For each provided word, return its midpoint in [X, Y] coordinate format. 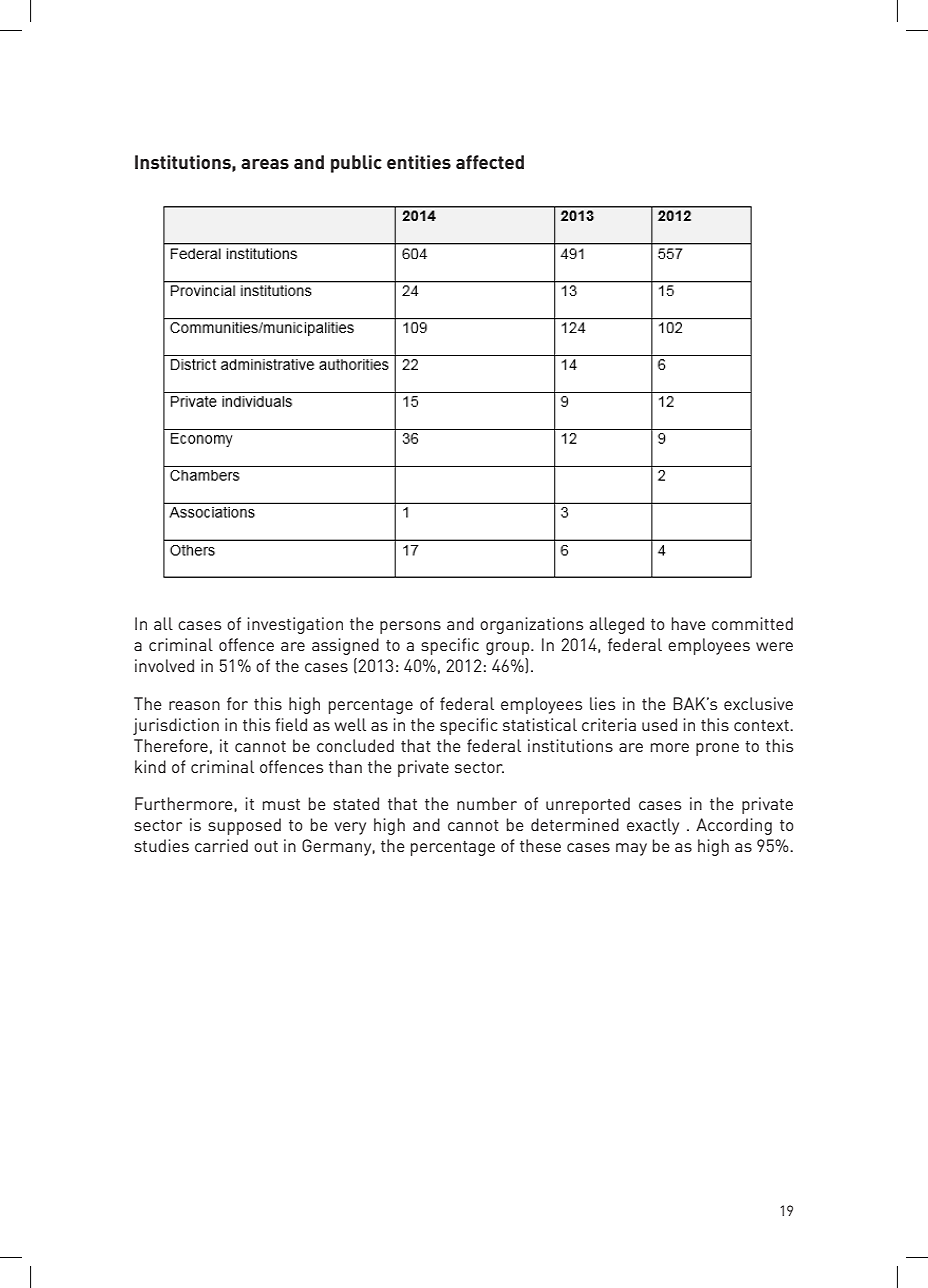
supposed [244, 826]
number [487, 803]
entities [419, 162]
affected [490, 162]
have [689, 623]
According [734, 826]
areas [265, 164]
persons [410, 627]
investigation [295, 625]
